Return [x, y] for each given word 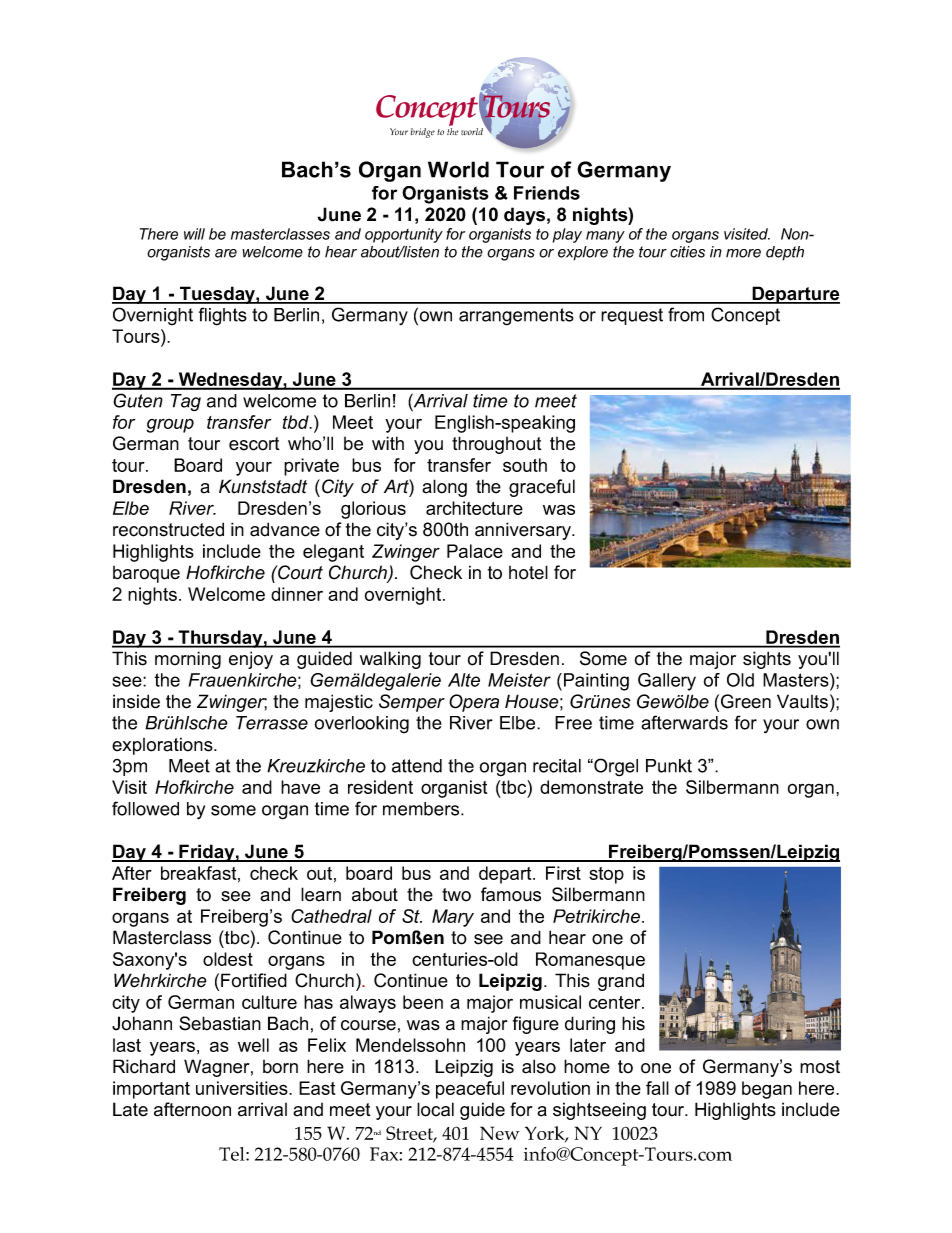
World [458, 169]
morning [188, 660]
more [743, 253]
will [194, 234]
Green [746, 701]
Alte [464, 680]
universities [243, 1088]
